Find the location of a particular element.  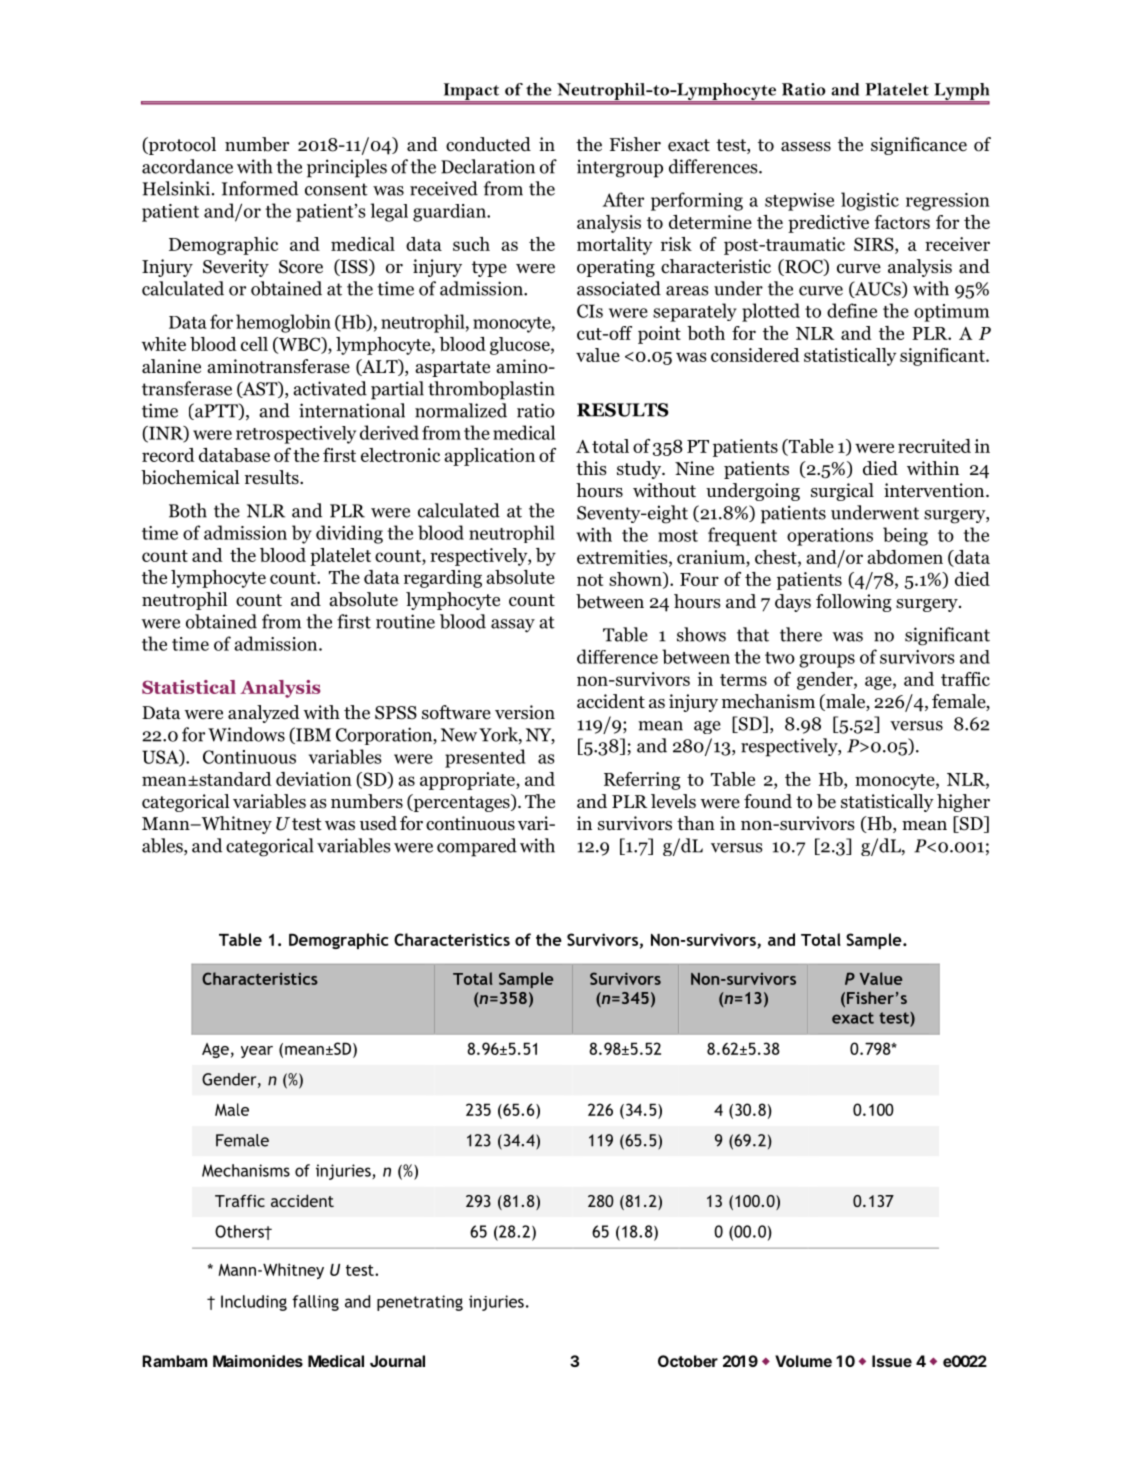

Informed is located at coordinates (260, 188).
